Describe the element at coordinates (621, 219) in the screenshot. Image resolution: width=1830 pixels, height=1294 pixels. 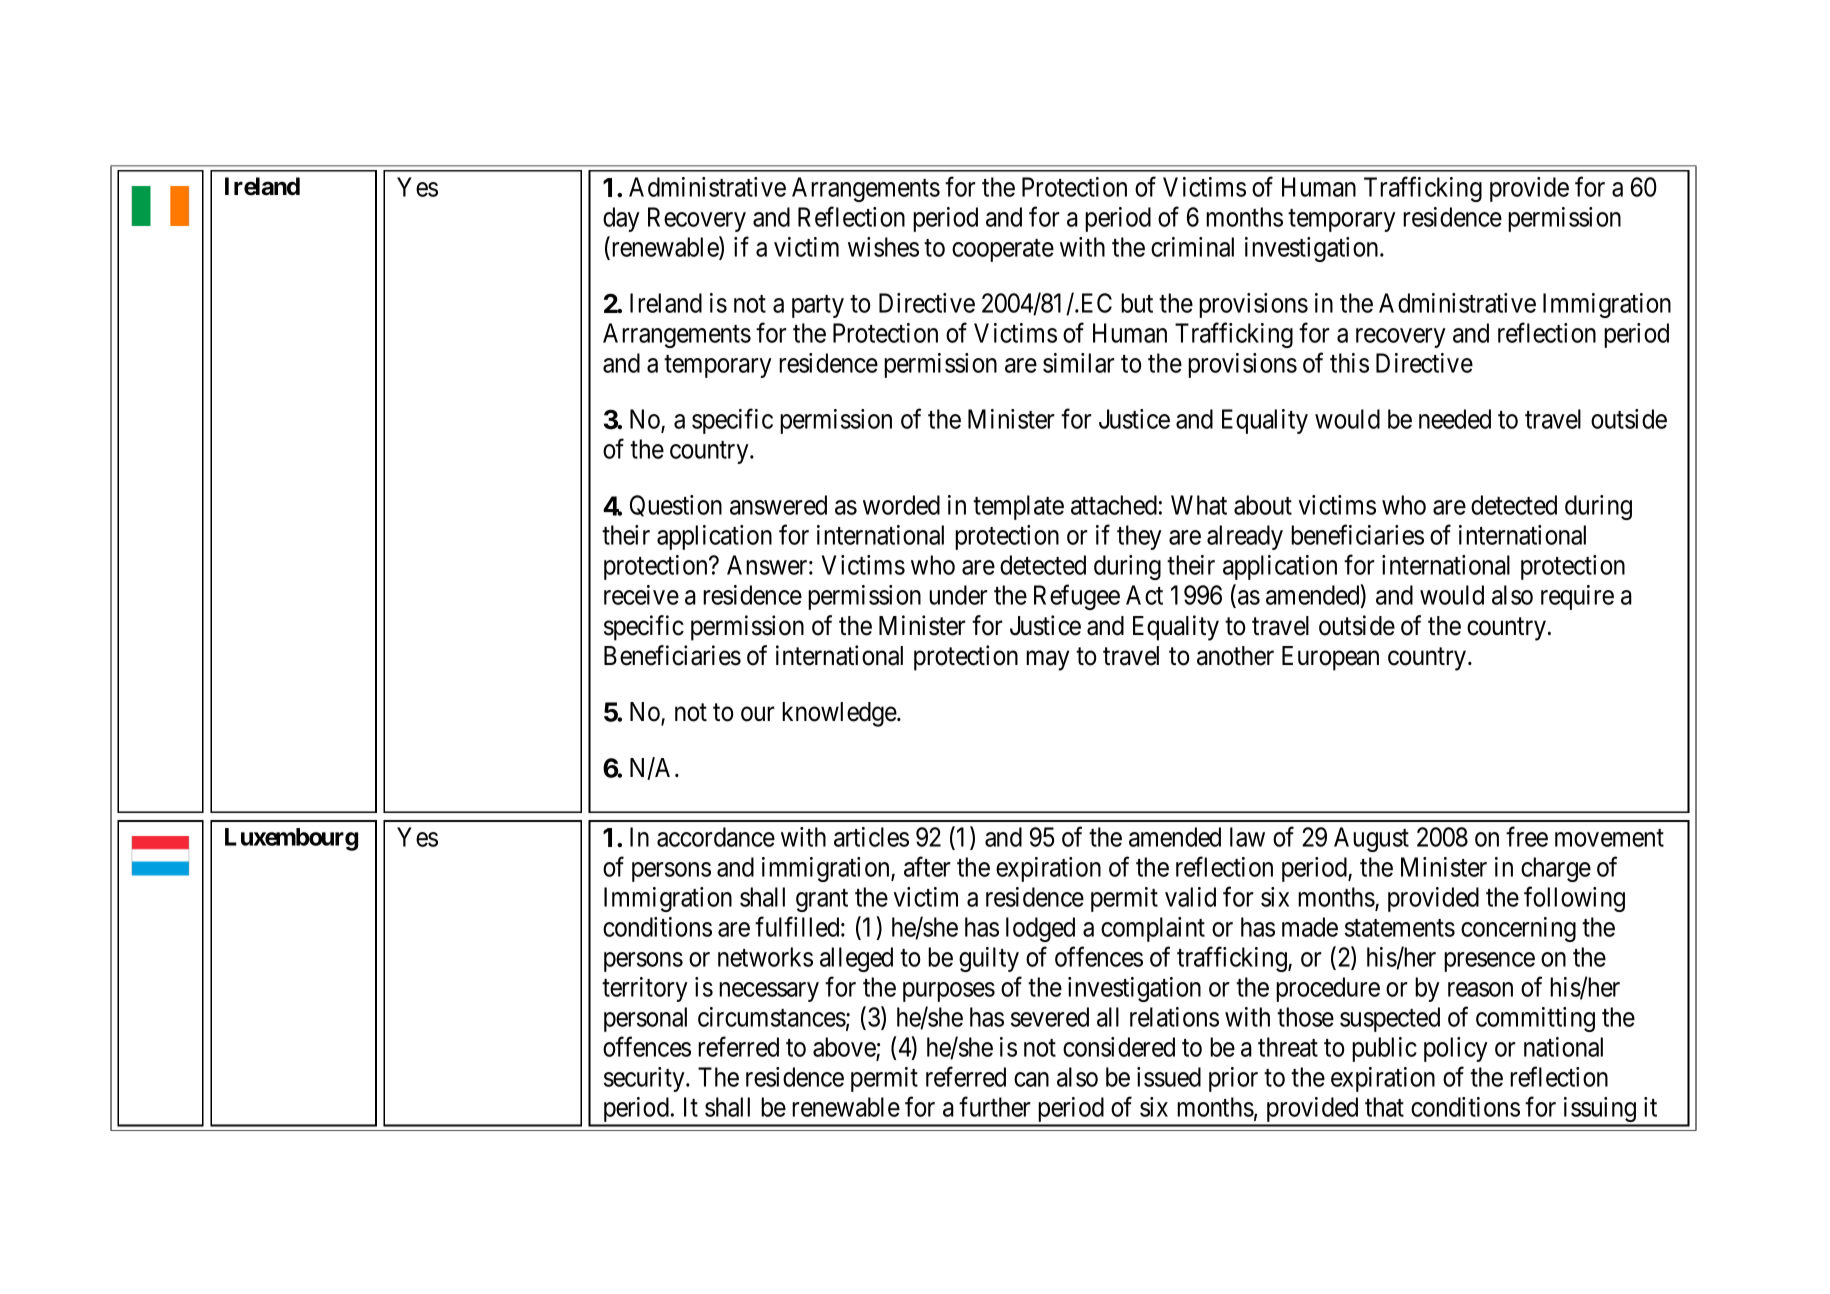
I see `day` at that location.
